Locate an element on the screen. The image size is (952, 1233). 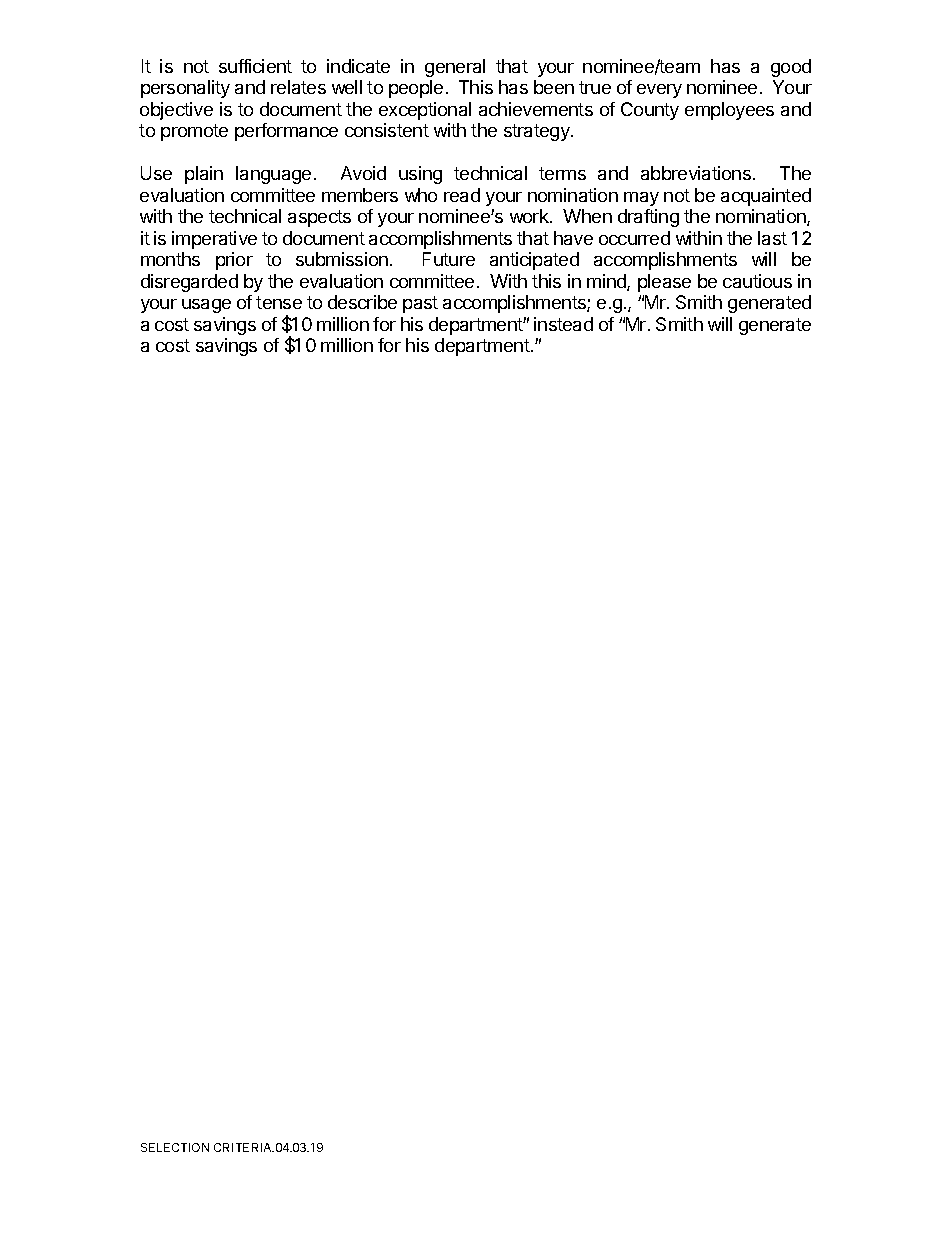
past is located at coordinates (420, 304).
